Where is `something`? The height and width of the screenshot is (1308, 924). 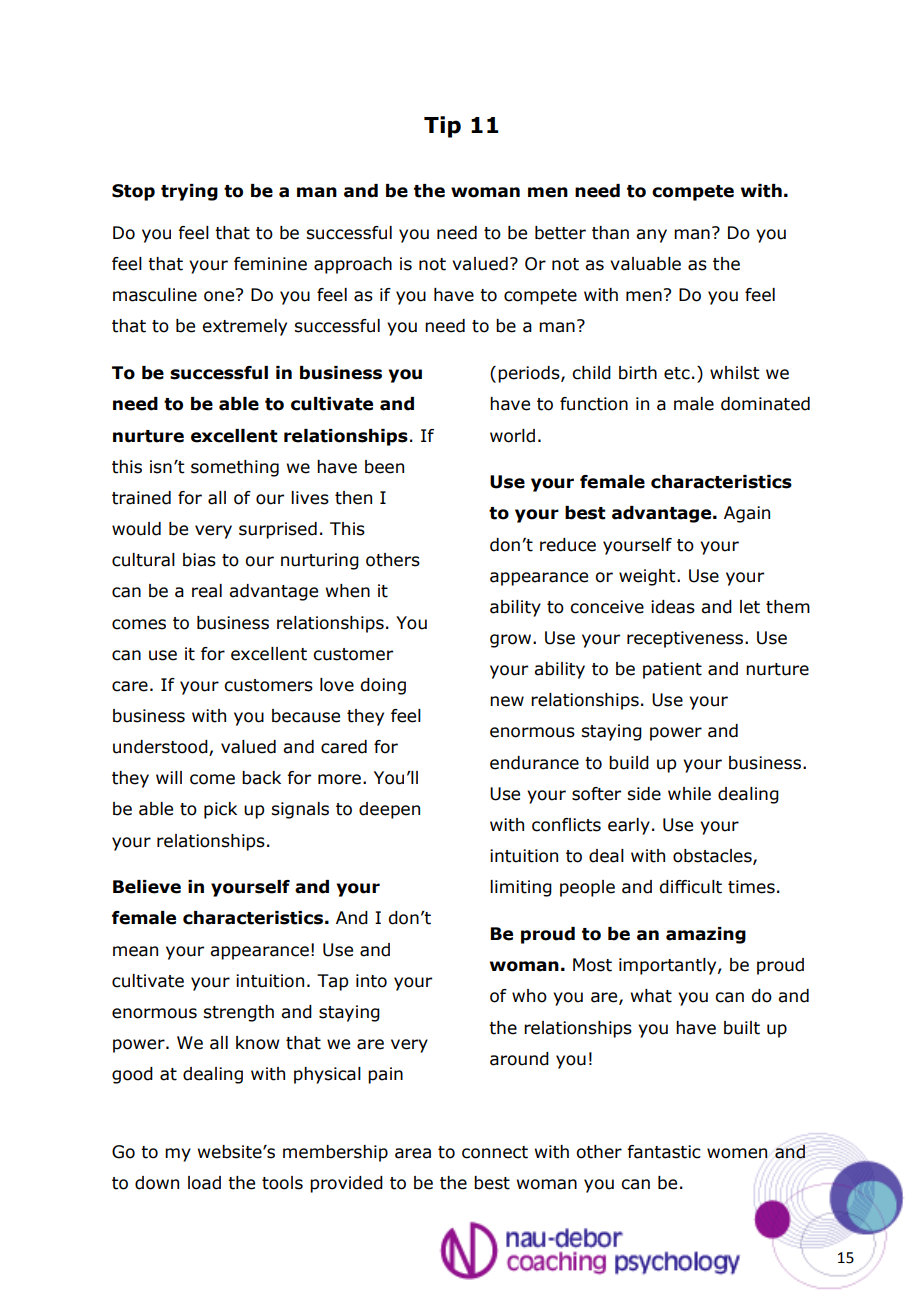
something is located at coordinates (235, 468).
